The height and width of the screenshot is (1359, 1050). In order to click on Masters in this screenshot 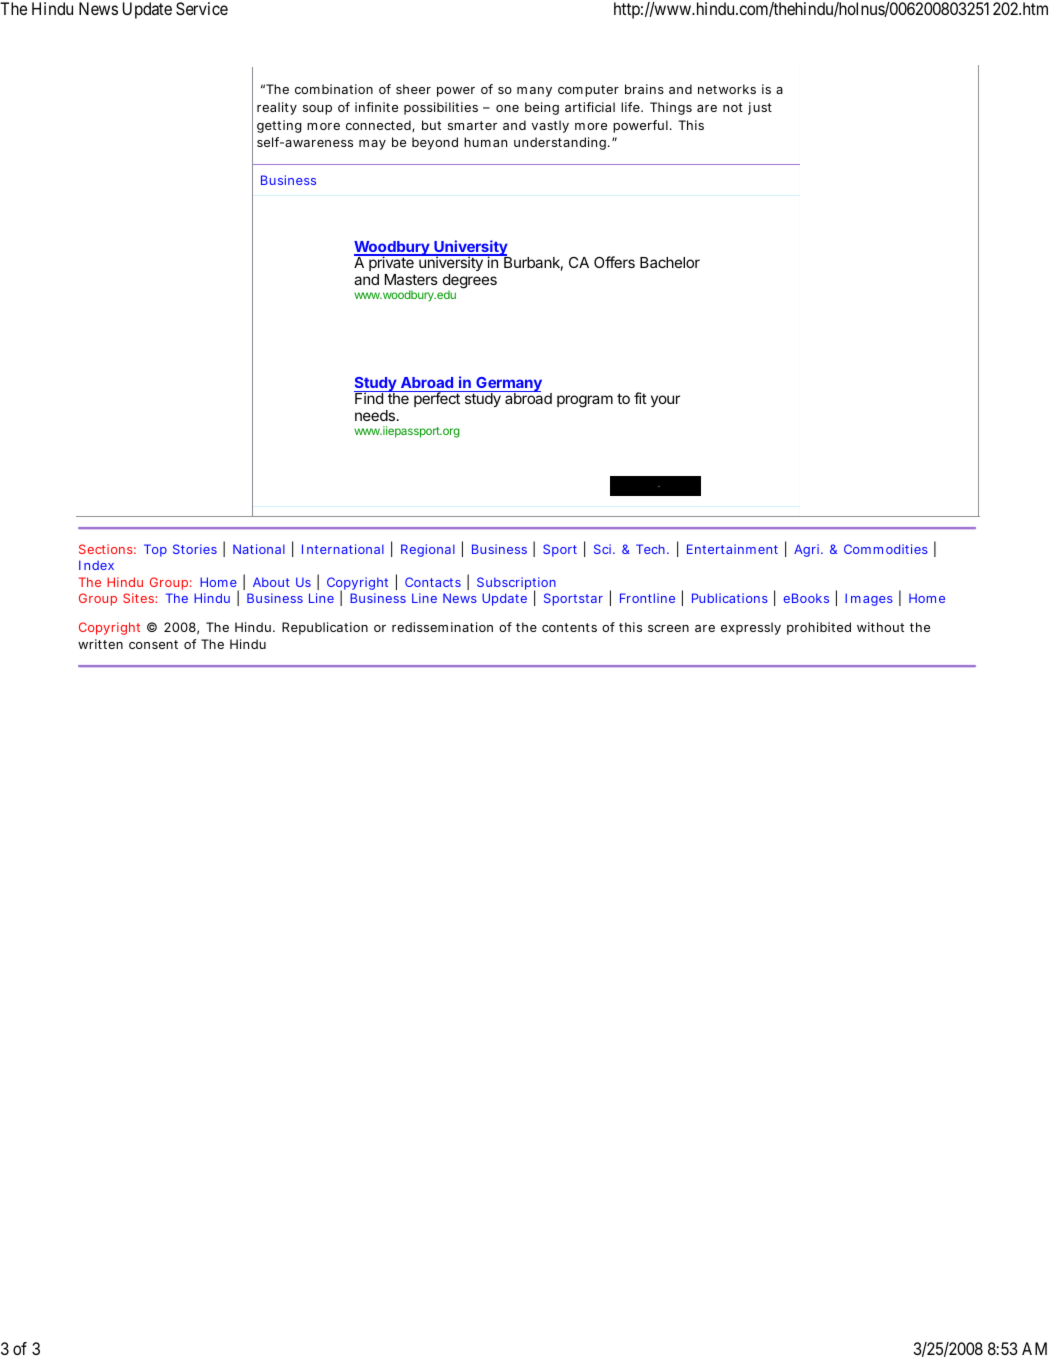, I will do `click(411, 279)`.
